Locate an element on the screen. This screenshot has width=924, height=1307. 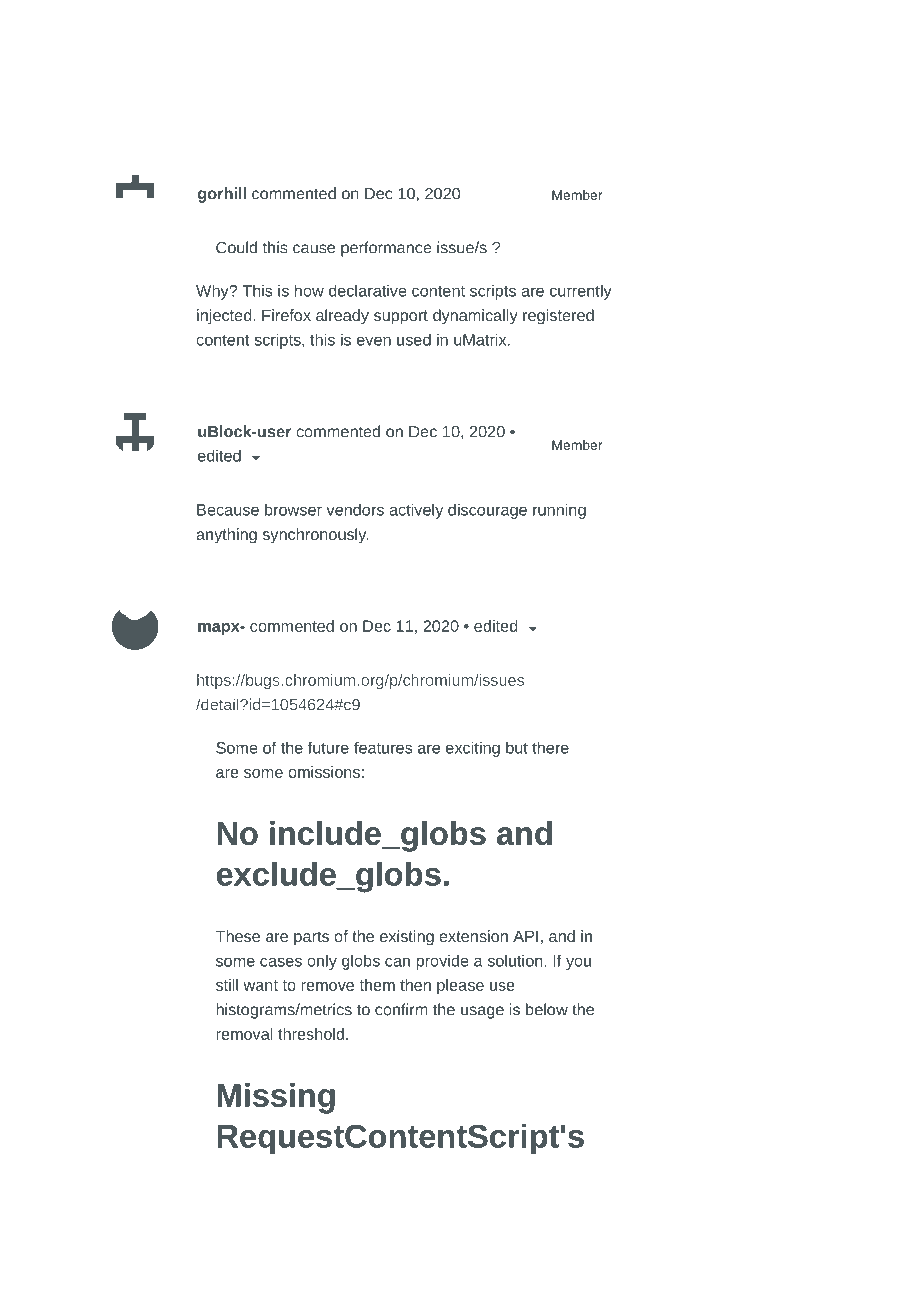
performance is located at coordinates (386, 249).
